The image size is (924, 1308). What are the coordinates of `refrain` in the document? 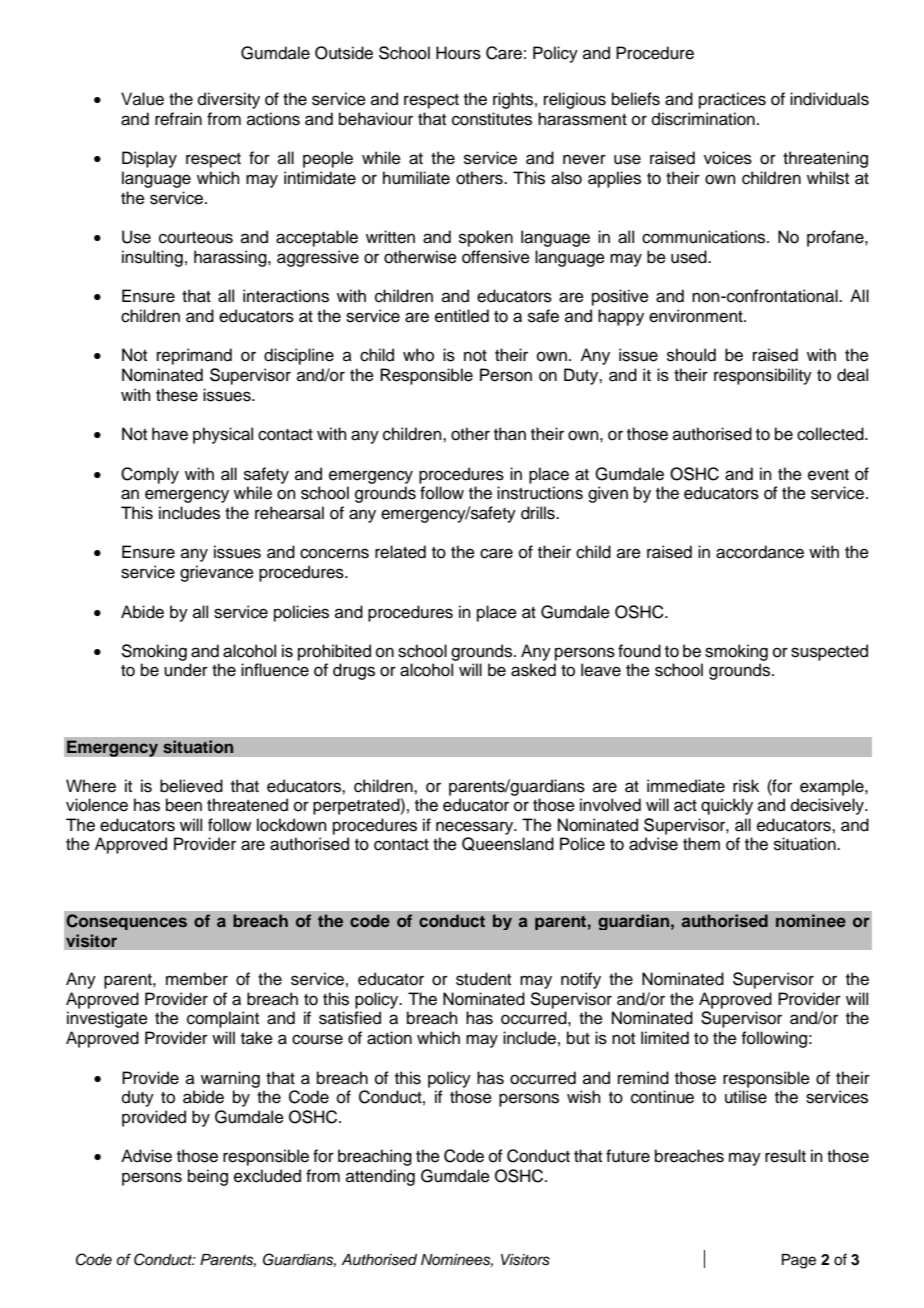 It's located at (178, 119).
